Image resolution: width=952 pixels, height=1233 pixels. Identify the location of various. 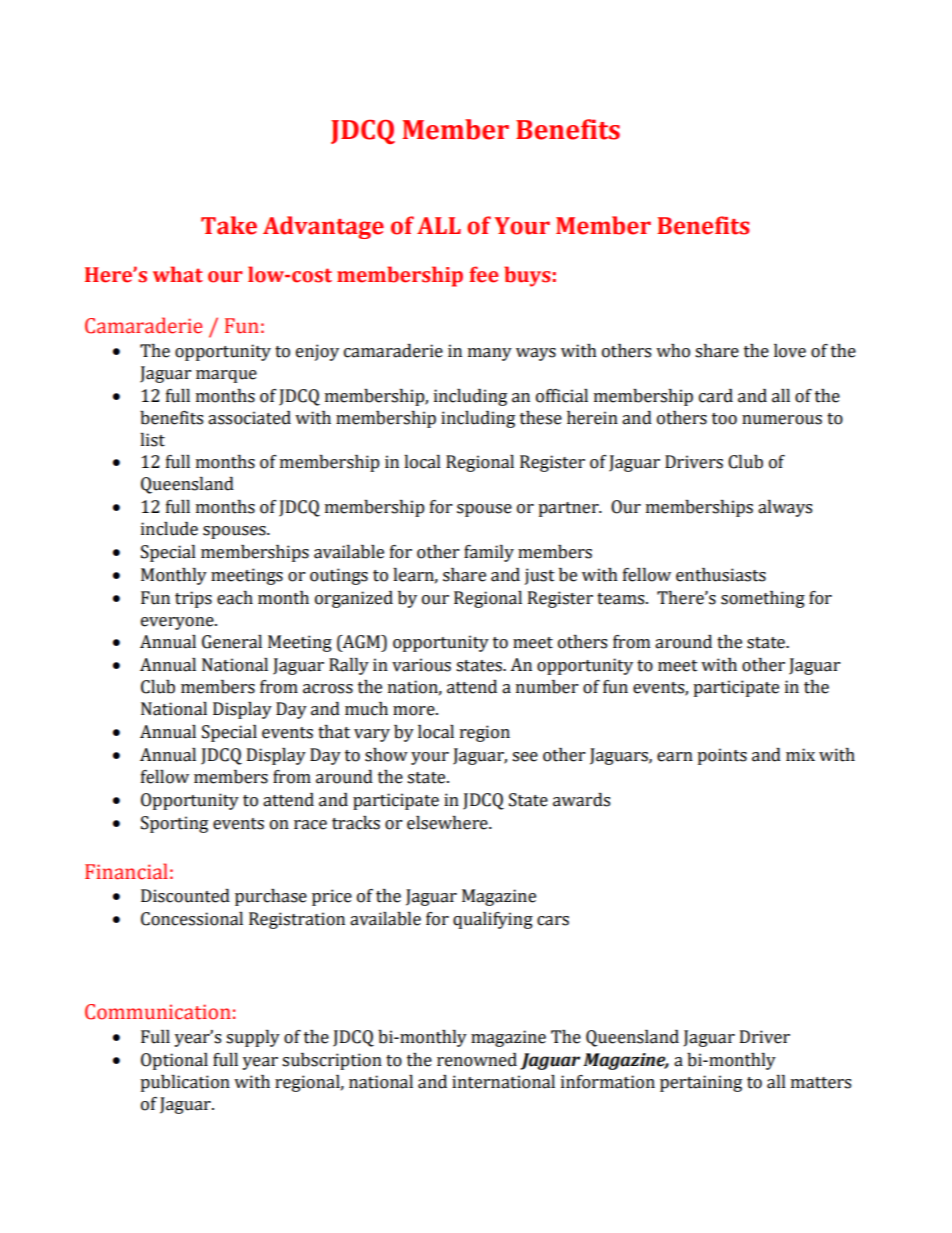
(421, 665).
